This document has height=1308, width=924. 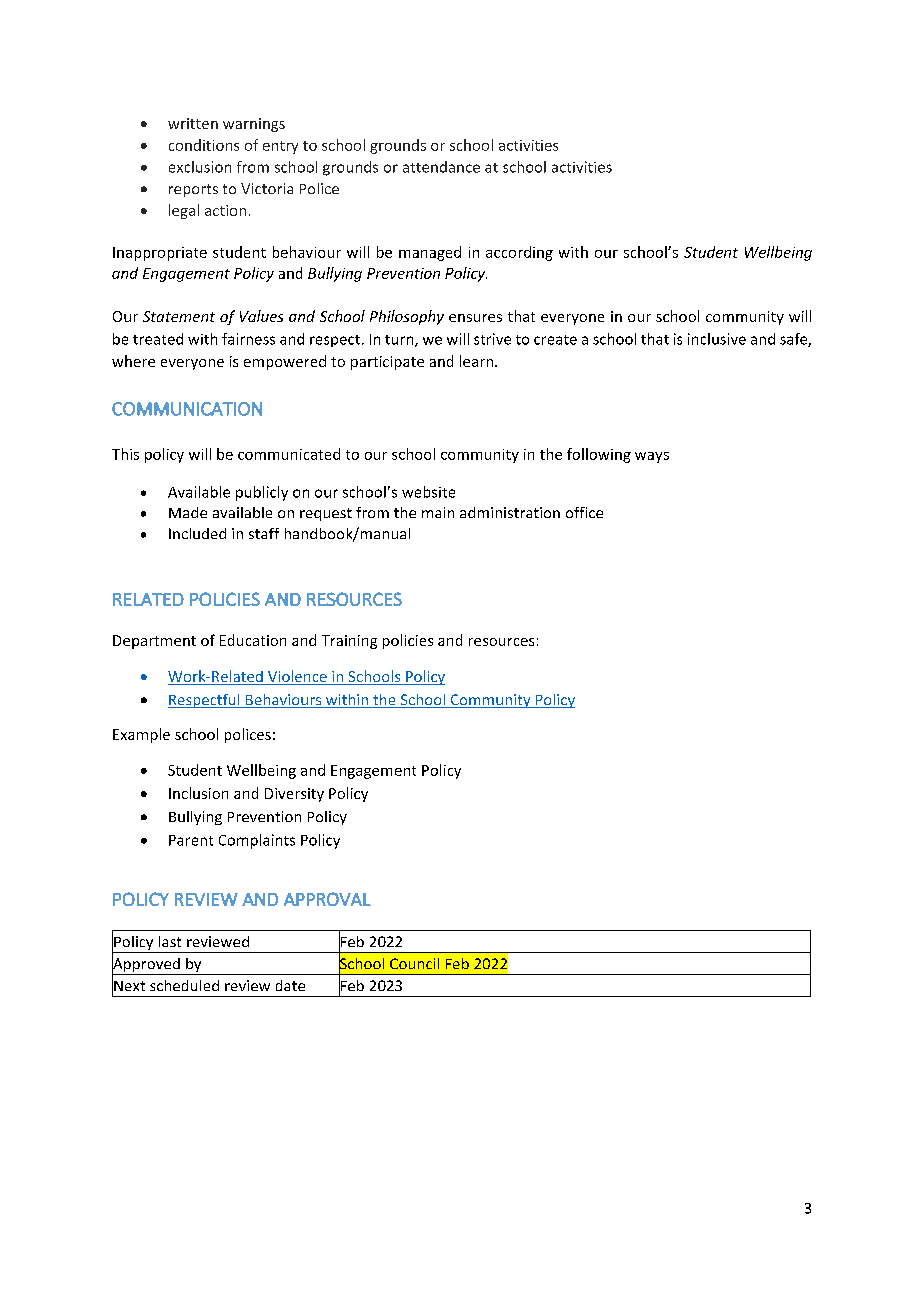 What do you see at coordinates (204, 145) in the document?
I see `conditions` at bounding box center [204, 145].
